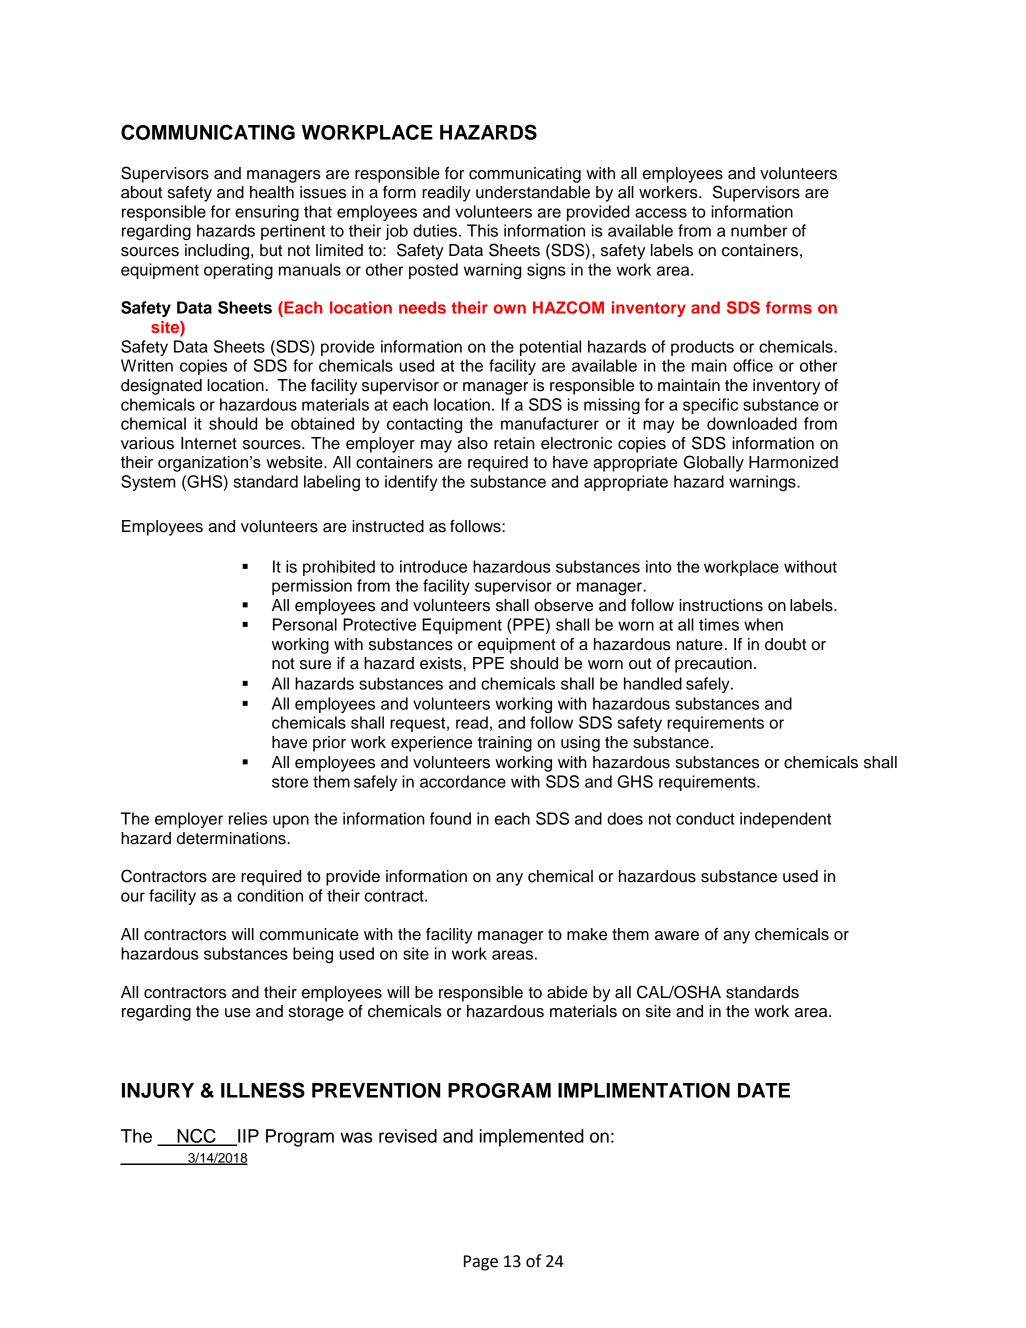 The height and width of the document is (1328, 1026). Describe the element at coordinates (481, 1263) in the document. I see `Page` at that location.
